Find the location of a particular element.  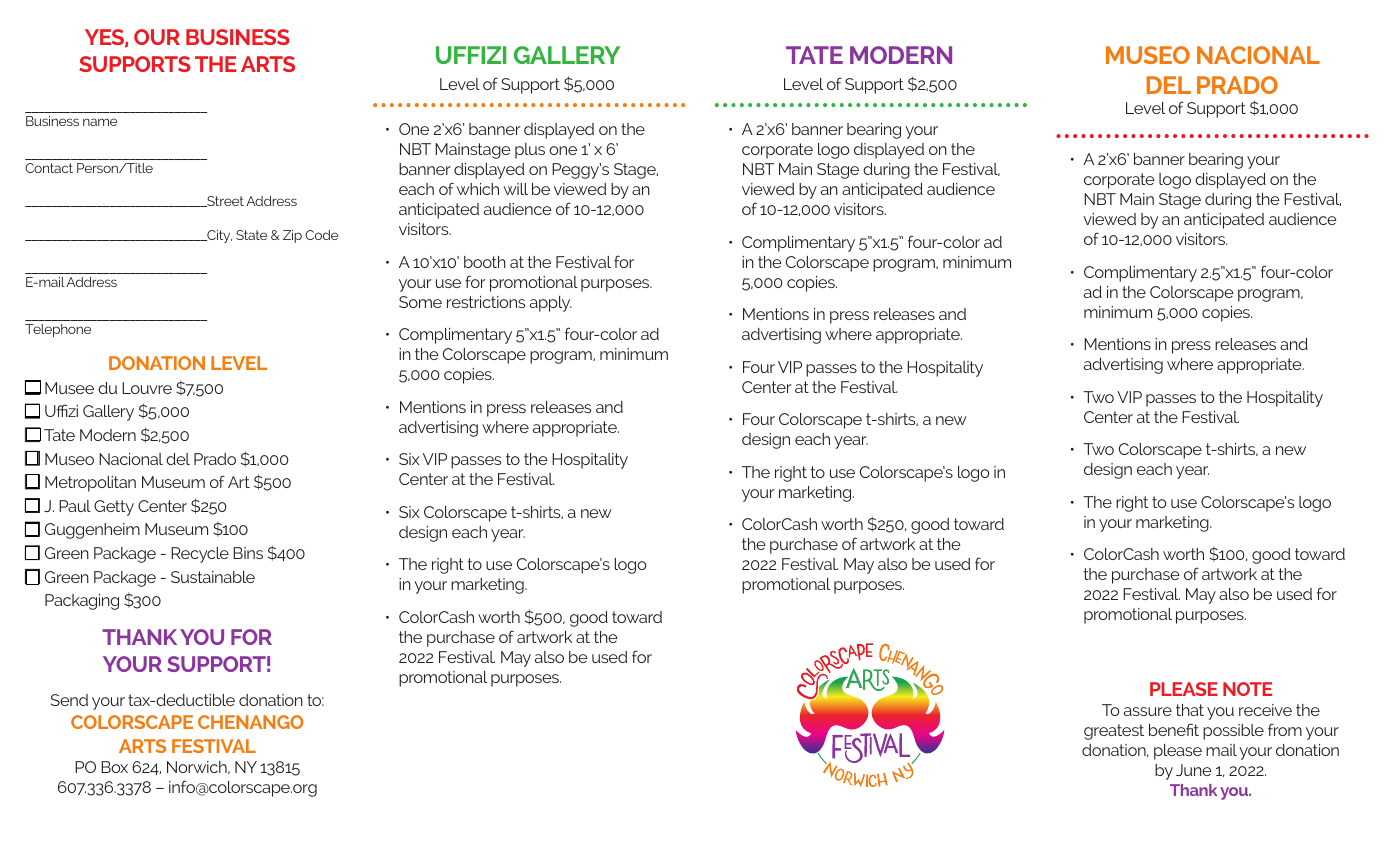

that is located at coordinates (1190, 710).
